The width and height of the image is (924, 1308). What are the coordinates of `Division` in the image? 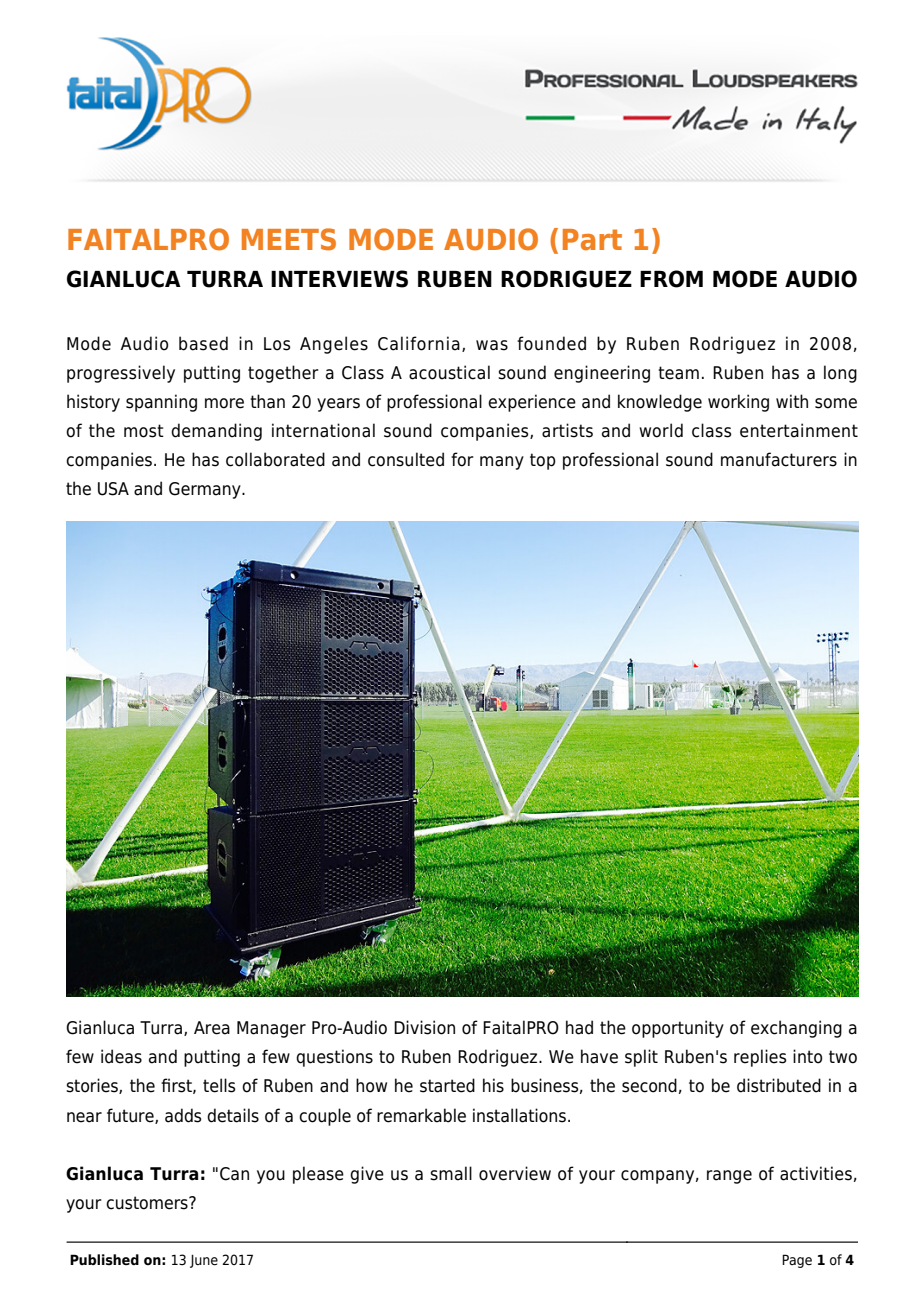 It's located at (424, 1027).
